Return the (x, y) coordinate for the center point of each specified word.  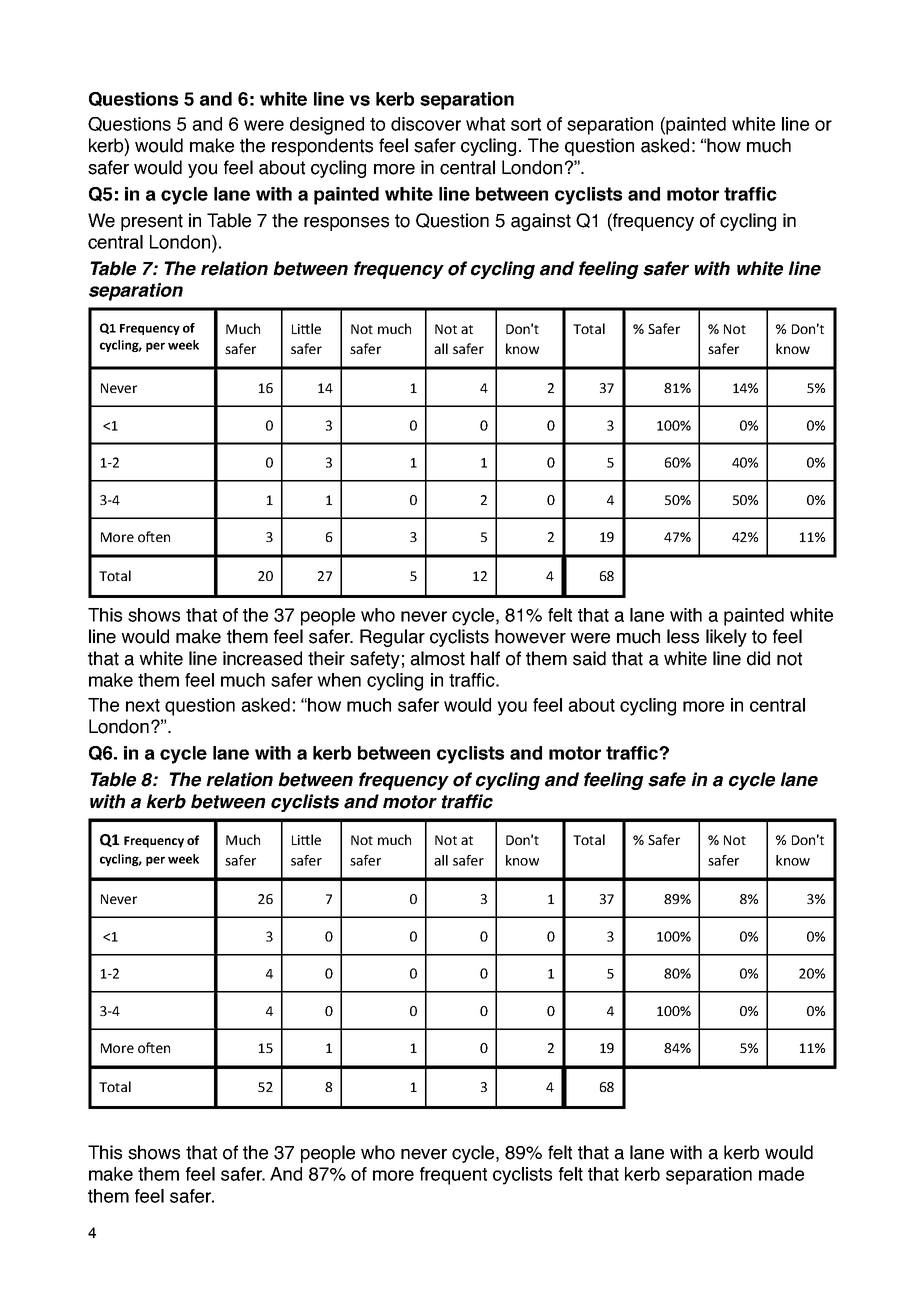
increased (262, 658)
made (781, 1174)
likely (726, 638)
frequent (453, 1176)
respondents (322, 147)
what (485, 124)
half (485, 658)
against (541, 222)
